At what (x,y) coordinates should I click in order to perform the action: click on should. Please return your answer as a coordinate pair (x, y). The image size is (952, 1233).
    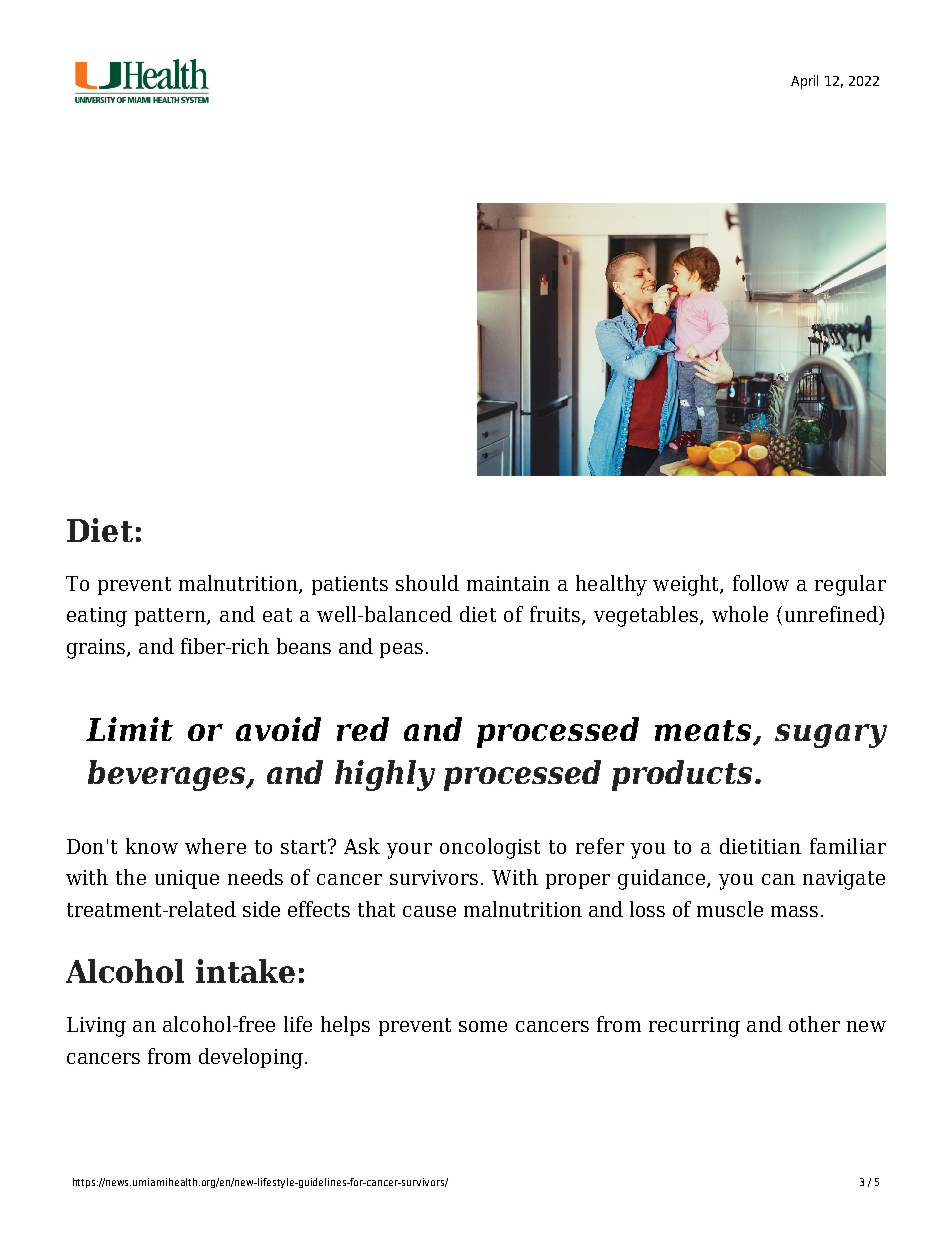
    Looking at the image, I should click on (427, 583).
